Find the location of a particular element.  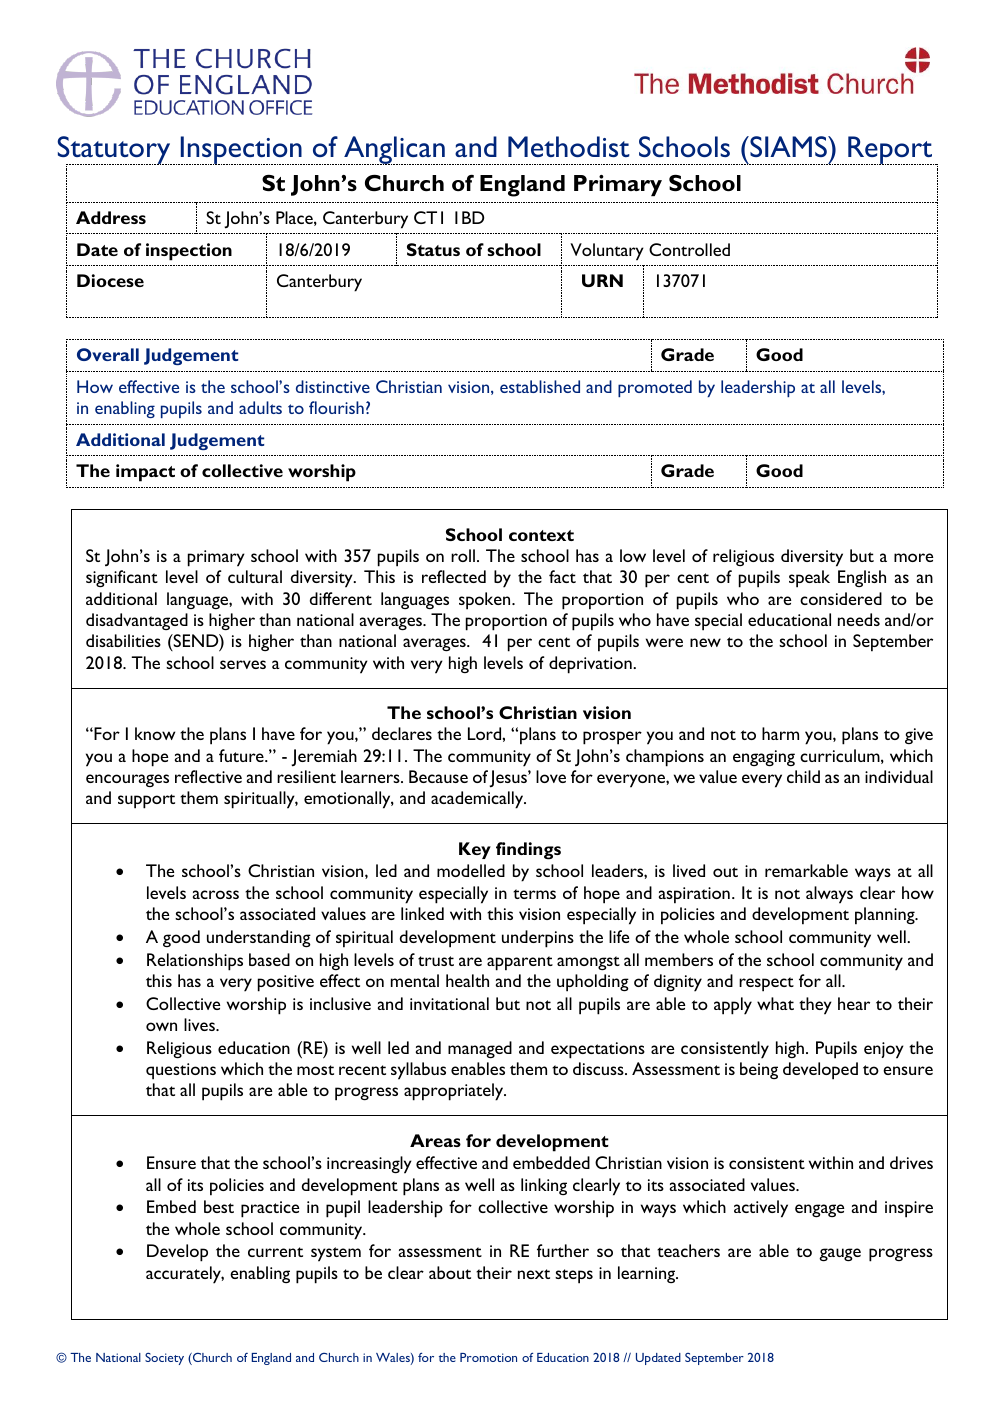

managed is located at coordinates (480, 1049).
